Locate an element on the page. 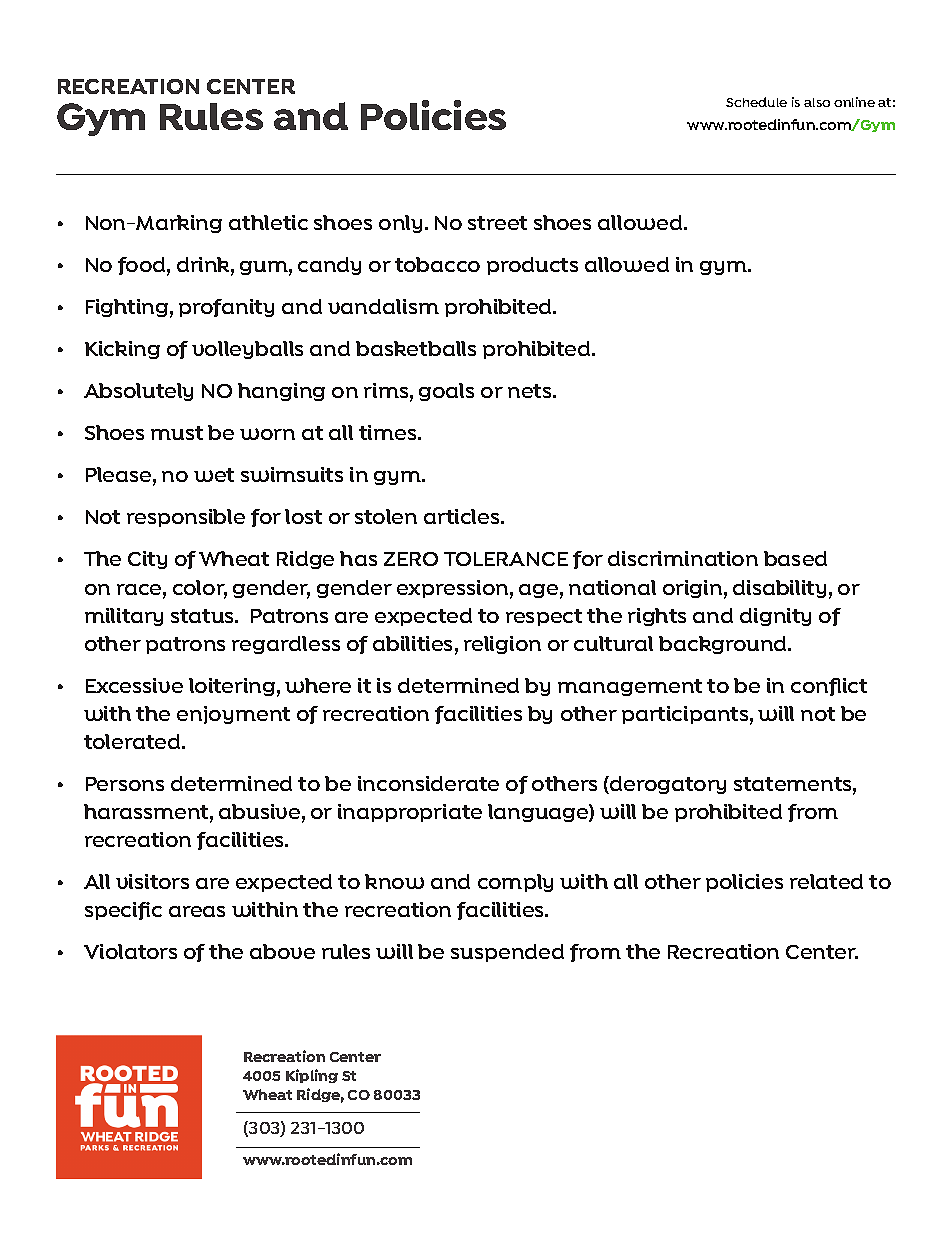  goals is located at coordinates (446, 392).
